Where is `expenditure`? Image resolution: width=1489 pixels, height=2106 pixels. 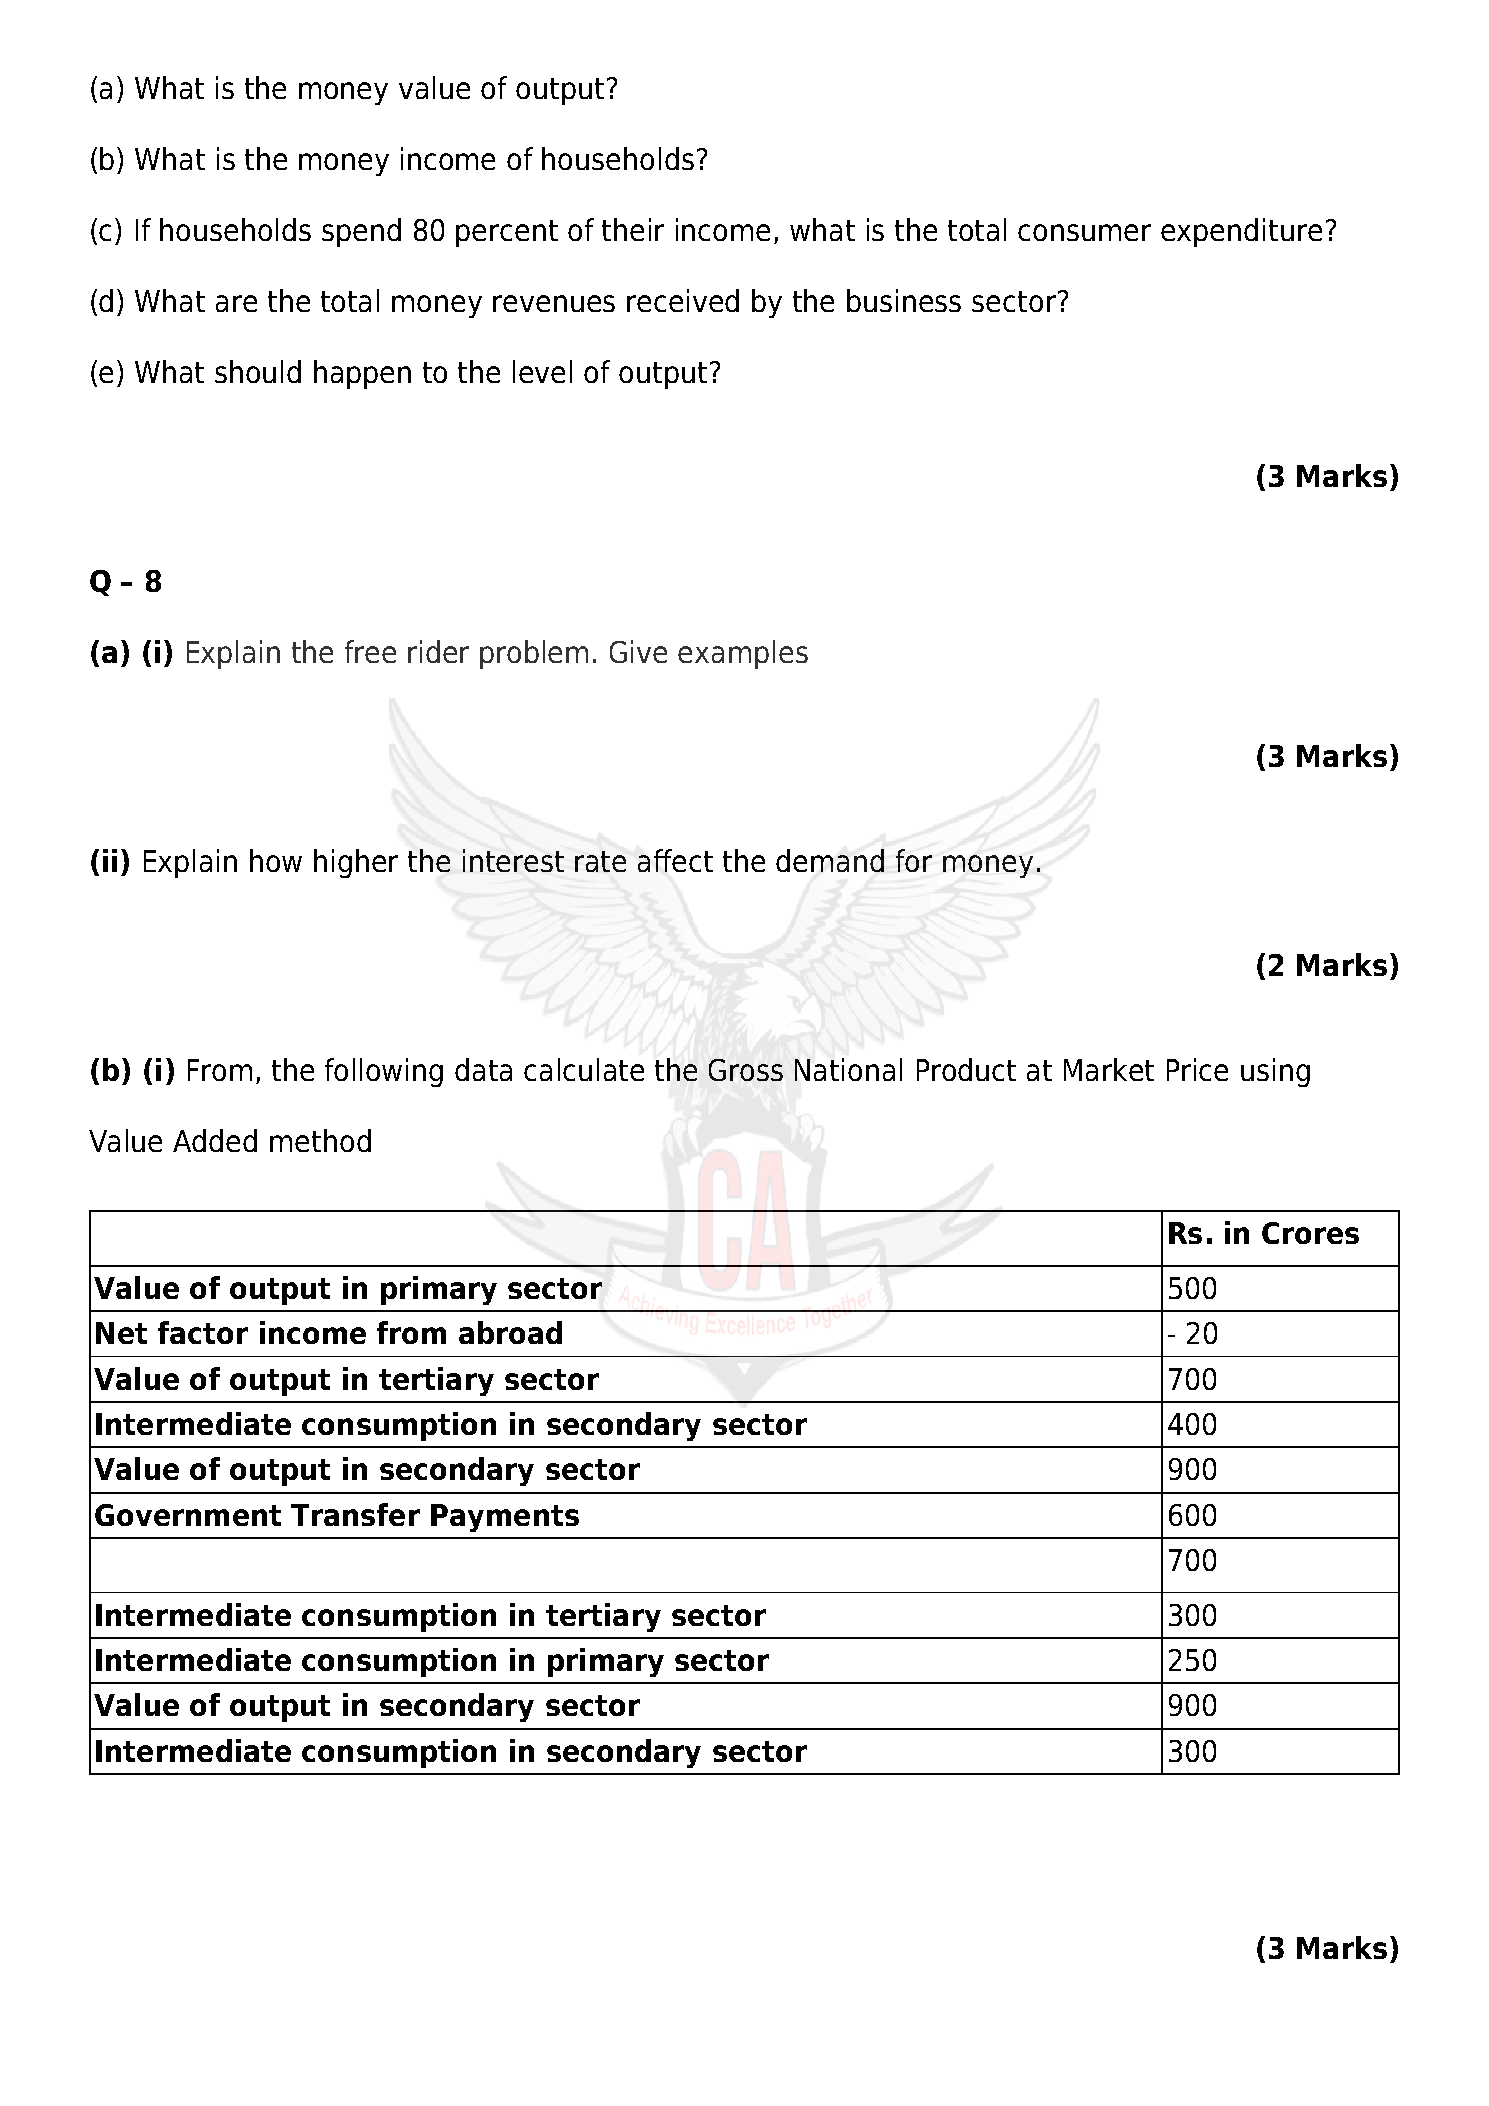
expenditure is located at coordinates (1241, 232).
